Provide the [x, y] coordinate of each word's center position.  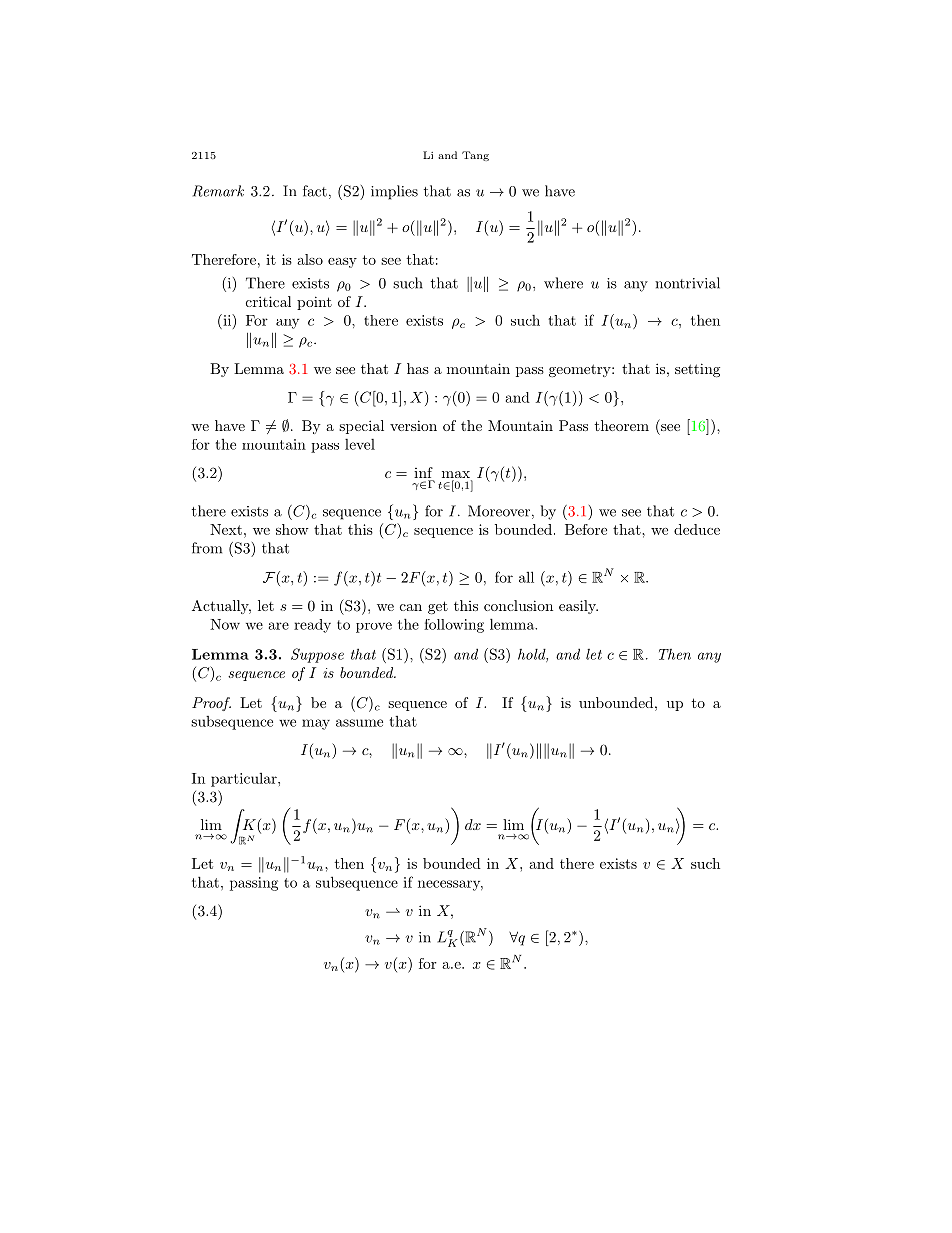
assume [359, 723]
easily [578, 607]
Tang [475, 156]
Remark [218, 191]
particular [245, 780]
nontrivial [687, 283]
